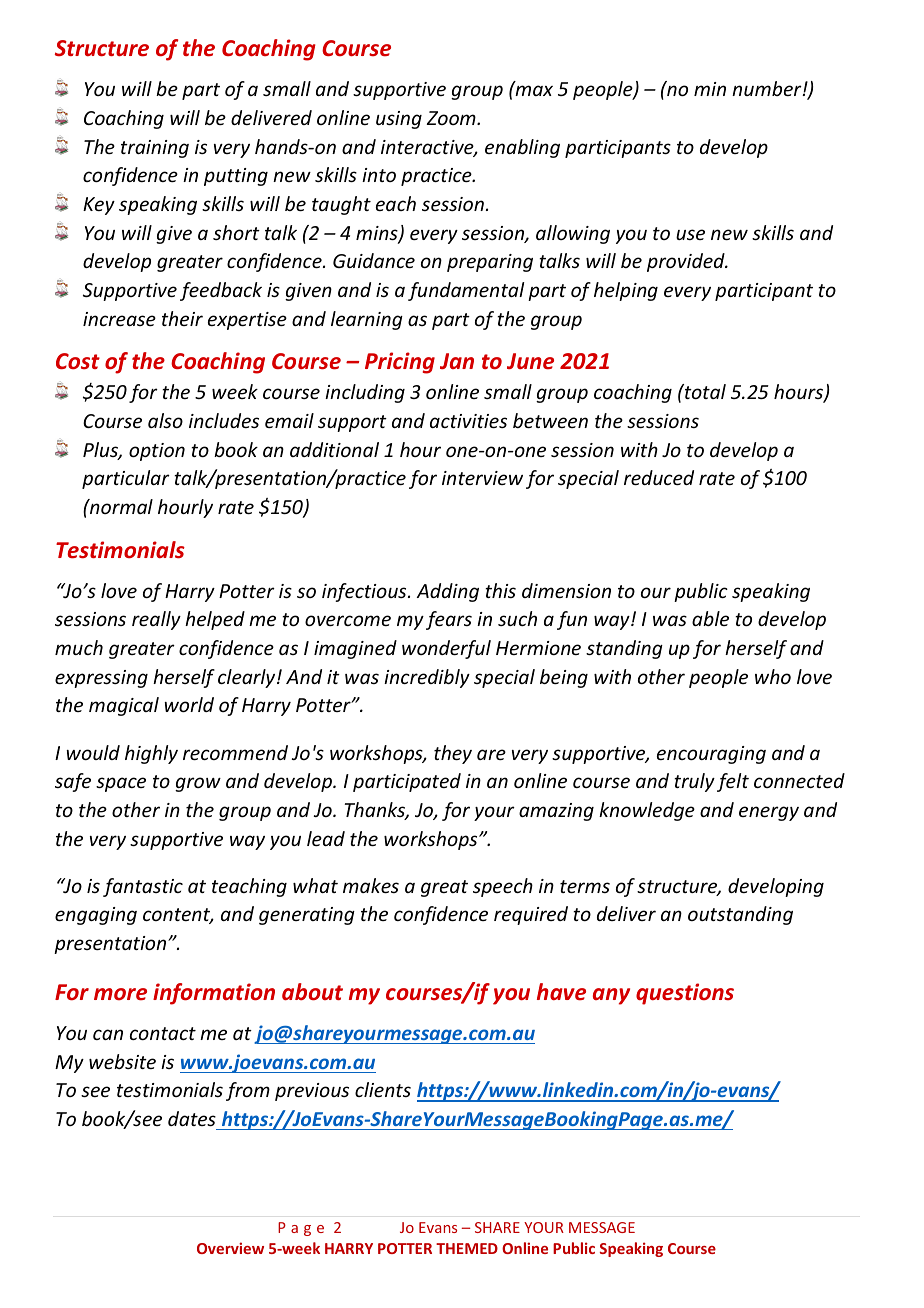  What do you see at coordinates (685, 994) in the document?
I see `questions` at bounding box center [685, 994].
